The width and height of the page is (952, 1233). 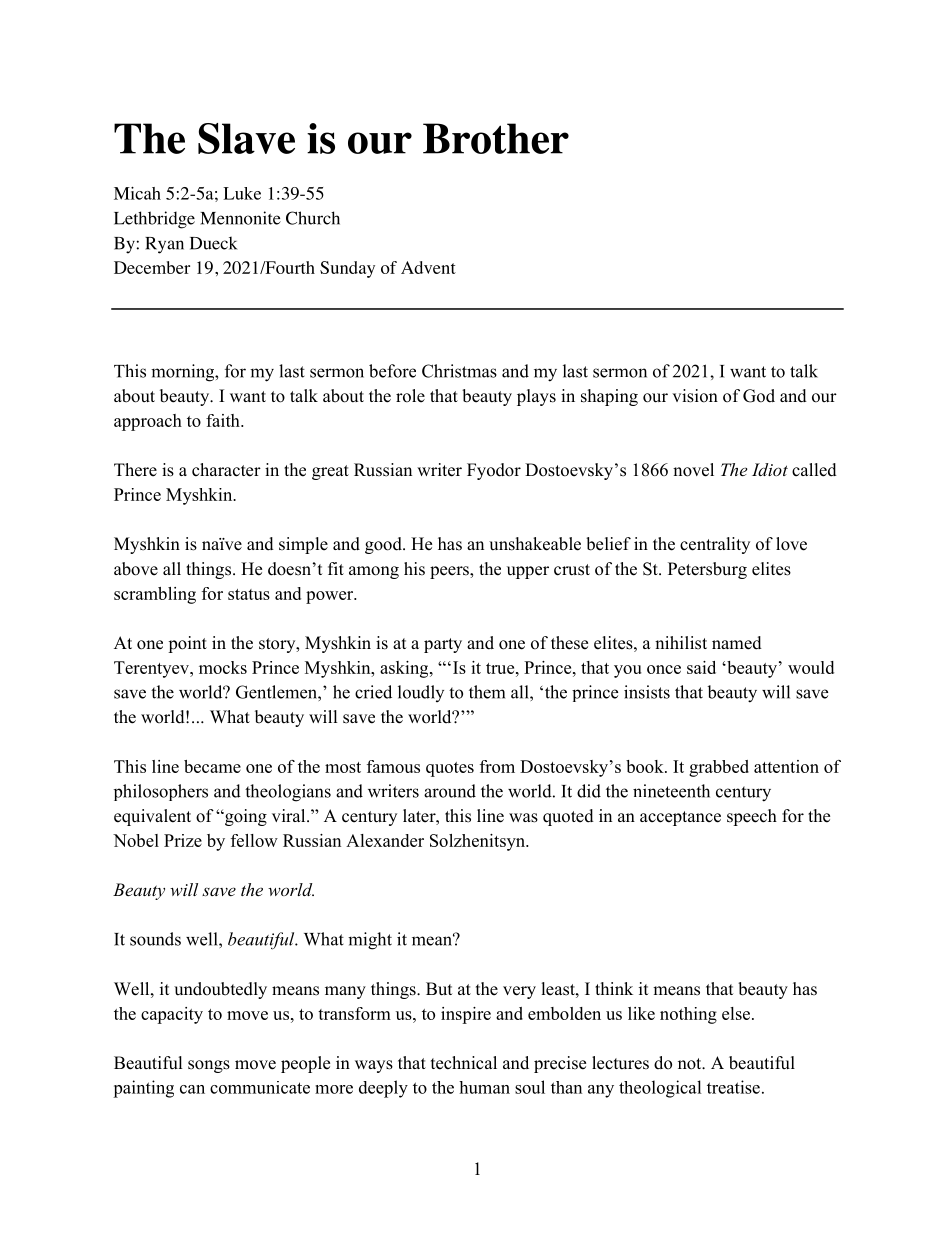 What do you see at coordinates (209, 1066) in the page?
I see `songs` at bounding box center [209, 1066].
